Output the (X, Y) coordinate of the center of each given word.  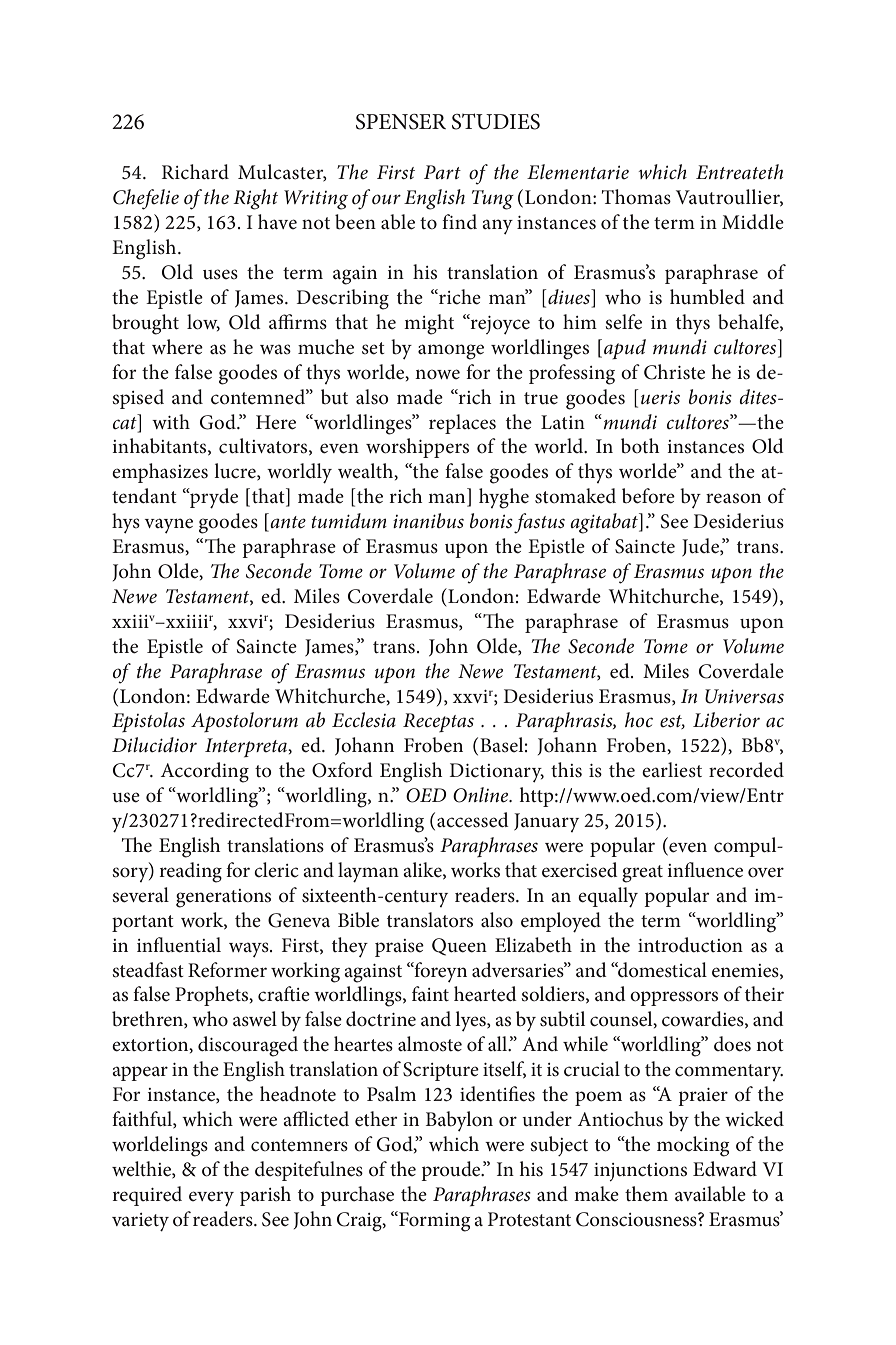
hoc (639, 720)
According (205, 772)
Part (442, 172)
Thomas (636, 197)
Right (255, 199)
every (211, 1199)
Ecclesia (364, 720)
